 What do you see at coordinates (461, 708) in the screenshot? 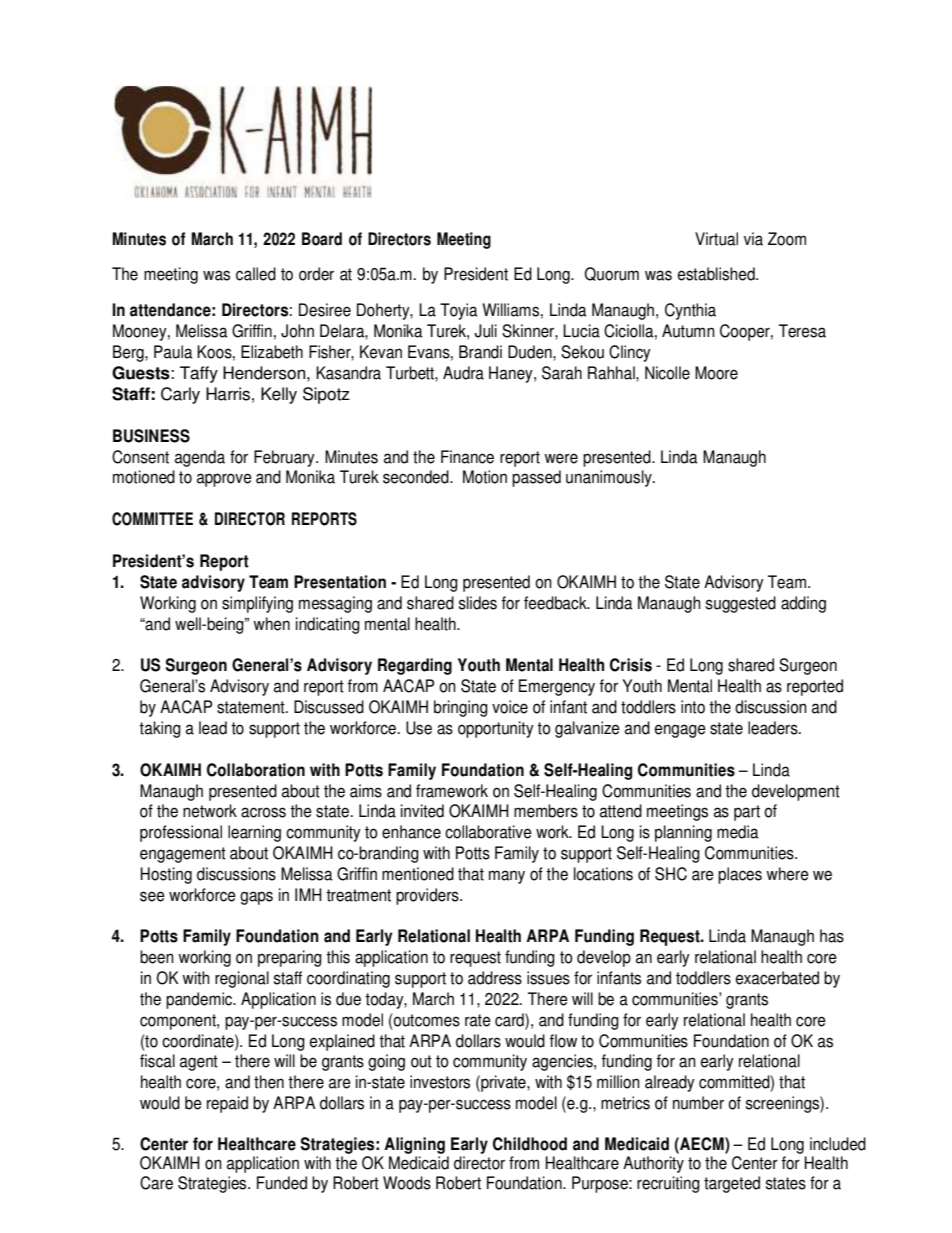
I see `bringing` at bounding box center [461, 708].
